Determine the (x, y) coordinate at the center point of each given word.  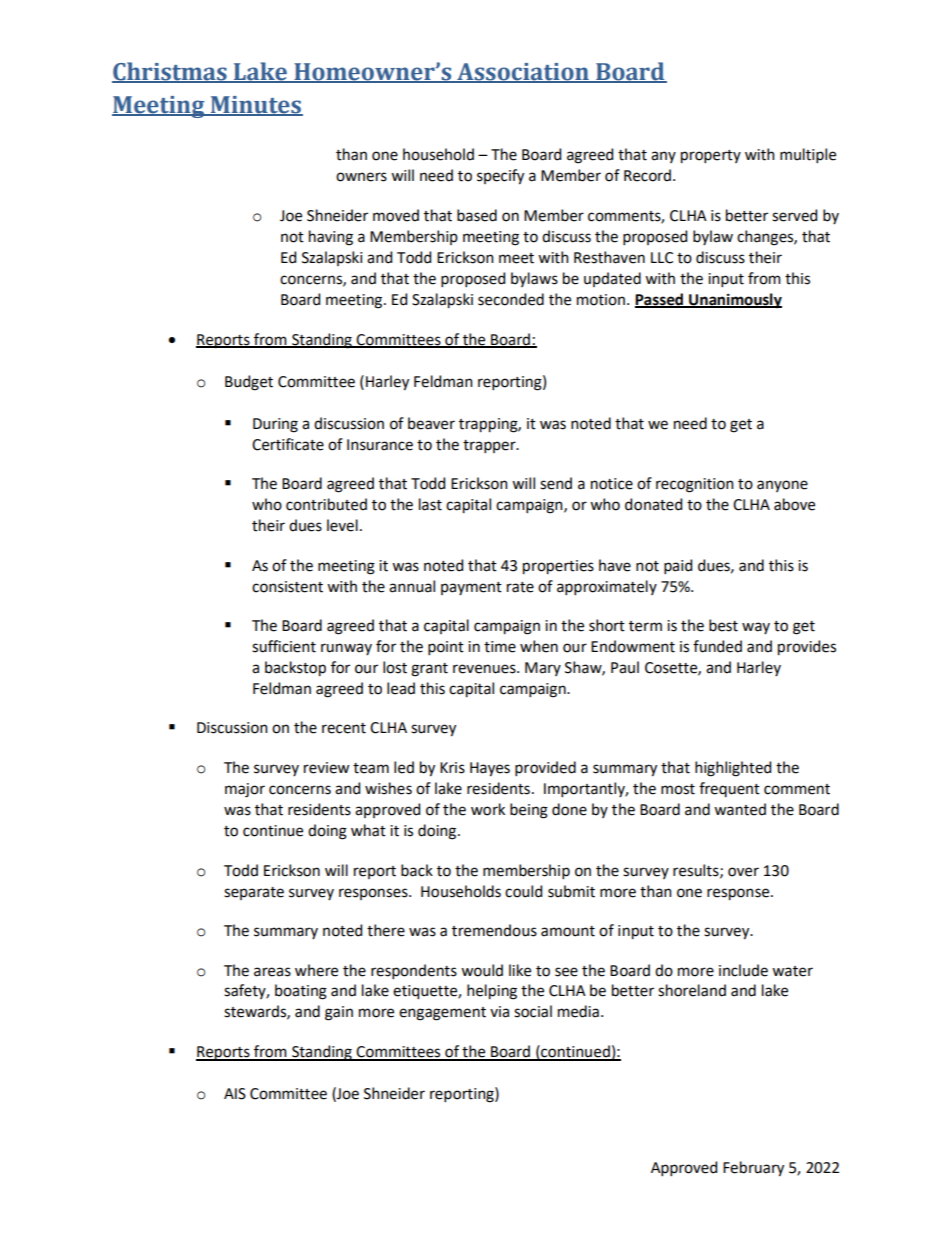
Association (523, 72)
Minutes (255, 106)
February (753, 1169)
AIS (235, 1094)
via (499, 1012)
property (711, 157)
